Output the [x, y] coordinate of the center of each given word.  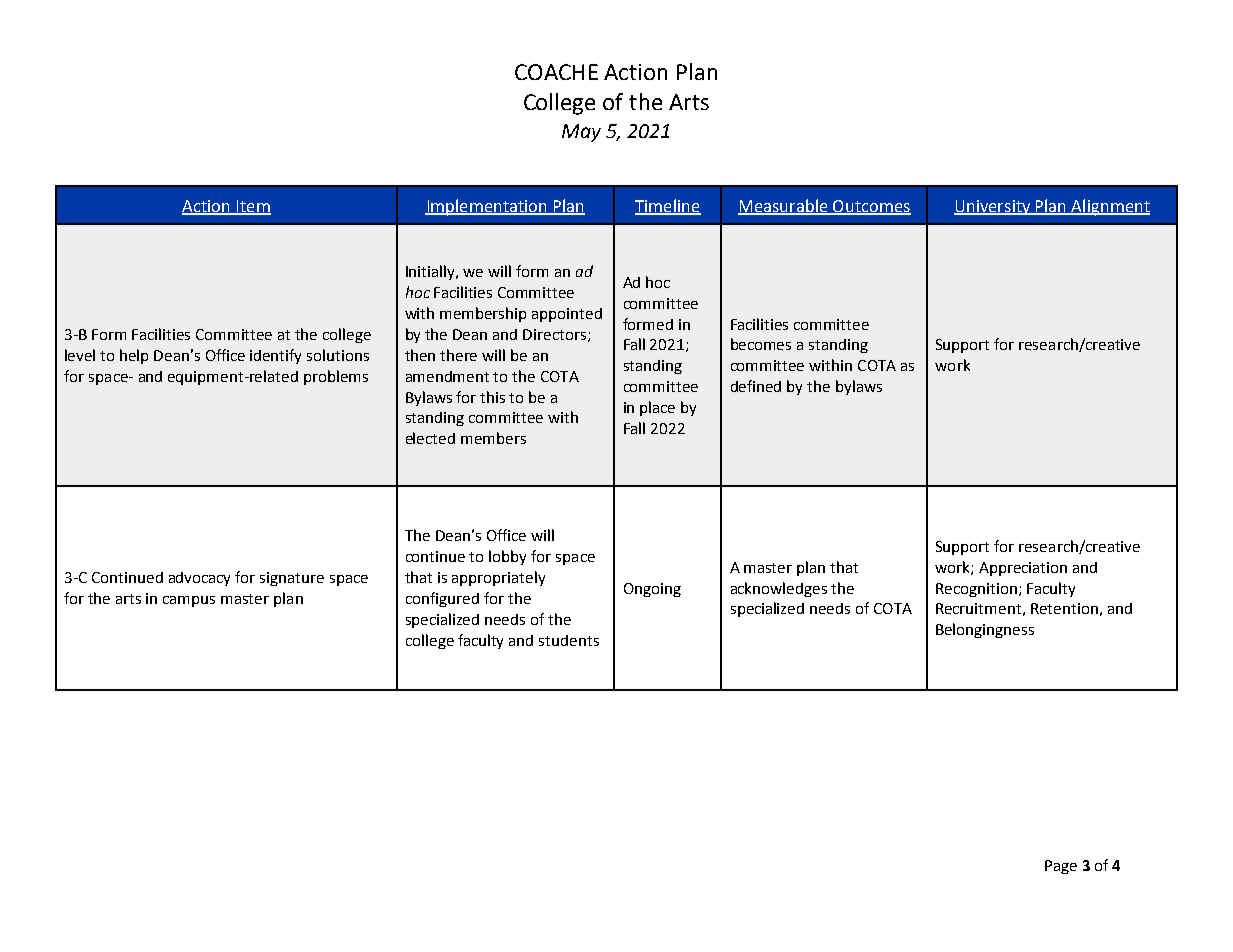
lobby [507, 557]
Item [252, 207]
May [581, 133]
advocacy [199, 579]
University [993, 207]
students [569, 640]
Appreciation [1023, 569]
